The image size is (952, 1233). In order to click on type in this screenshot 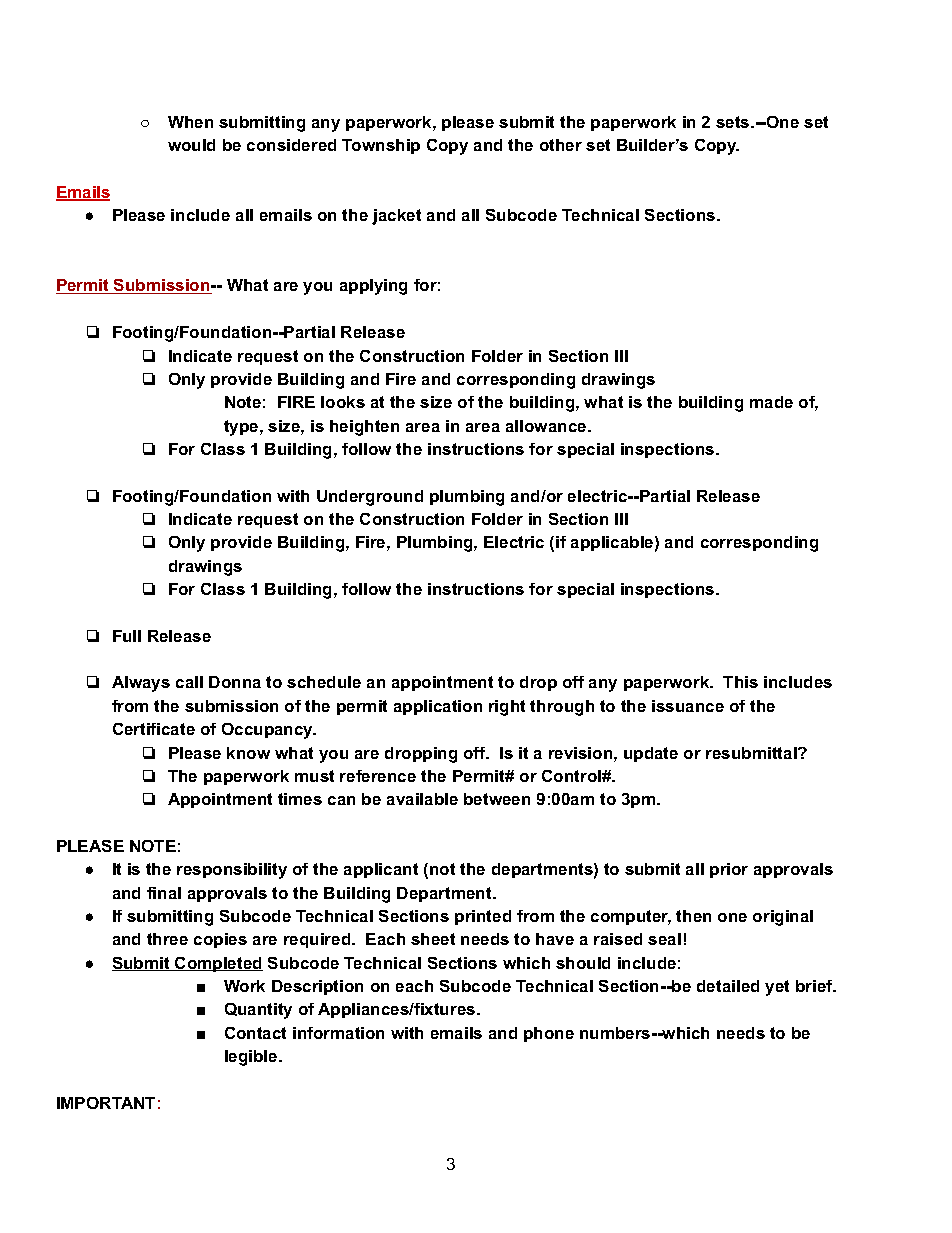, I will do `click(242, 428)`.
